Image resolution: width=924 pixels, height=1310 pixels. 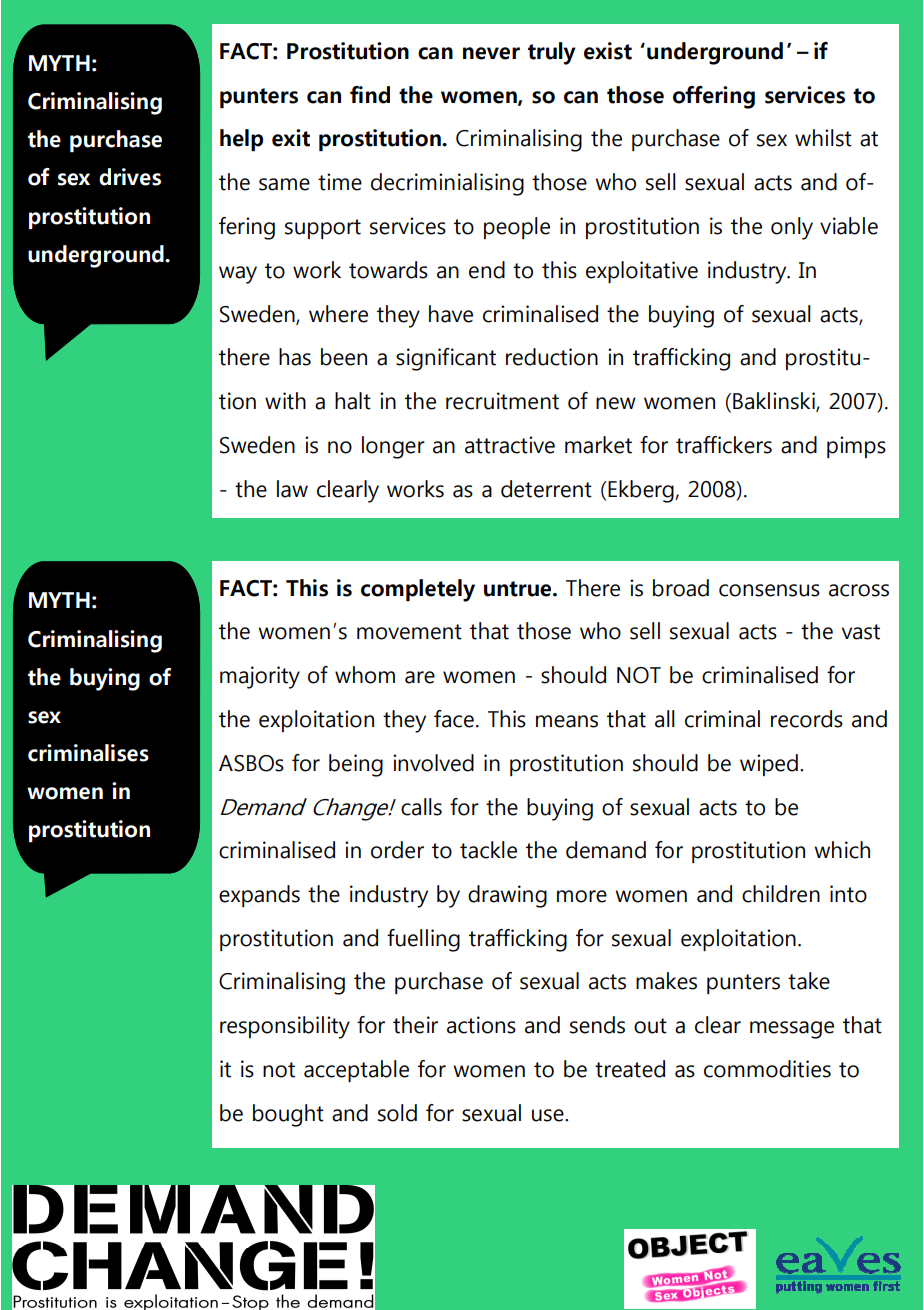 I want to click on never, so click(x=491, y=53).
